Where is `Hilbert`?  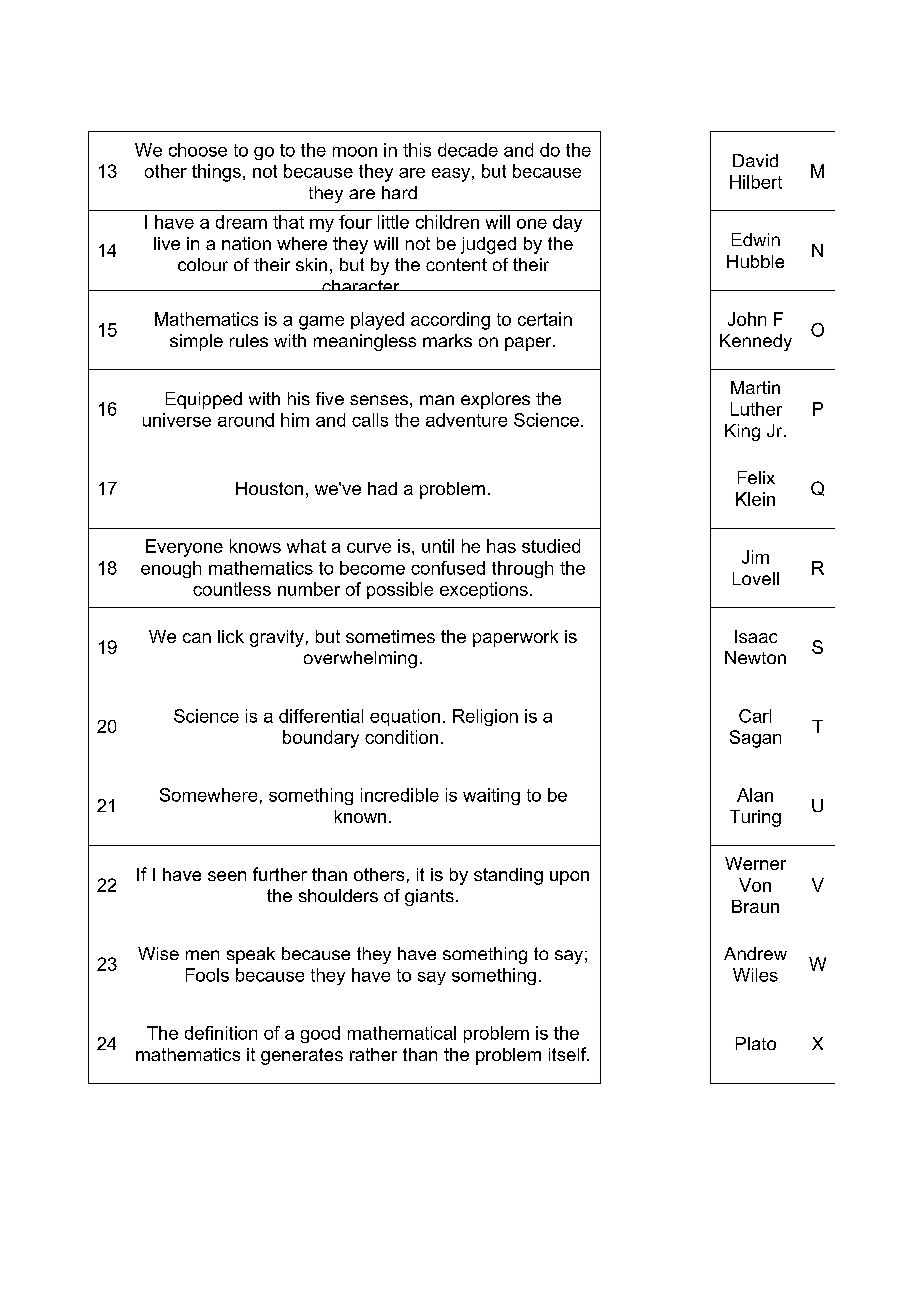 Hilbert is located at coordinates (756, 182).
